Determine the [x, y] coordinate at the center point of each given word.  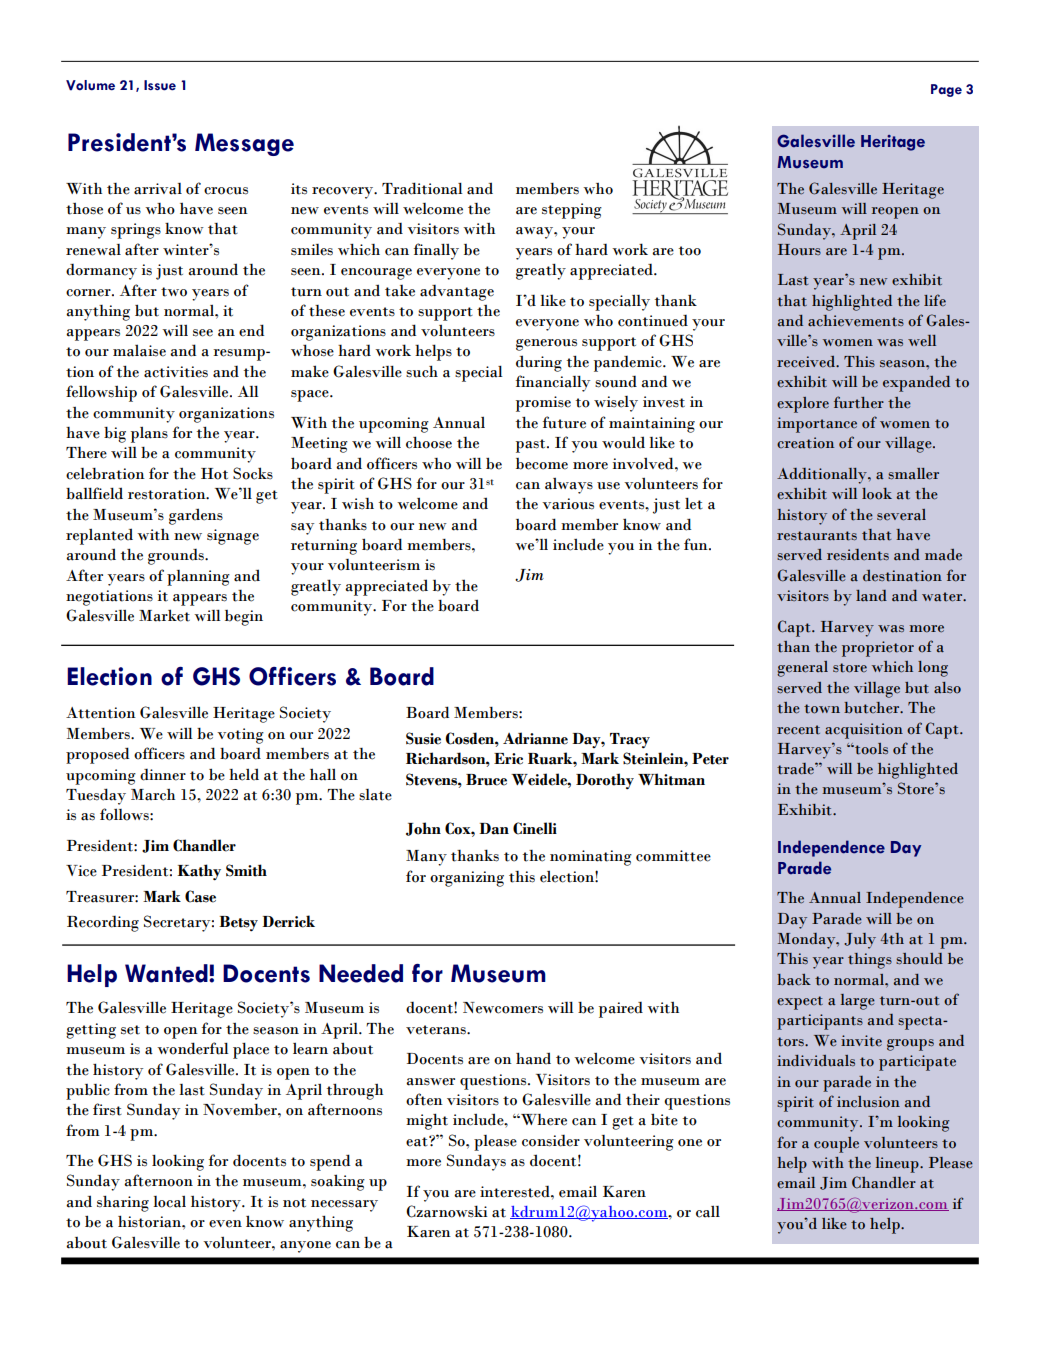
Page [946, 90]
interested [516, 1191]
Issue [160, 85]
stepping [572, 211]
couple [836, 1145]
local [169, 1202]
